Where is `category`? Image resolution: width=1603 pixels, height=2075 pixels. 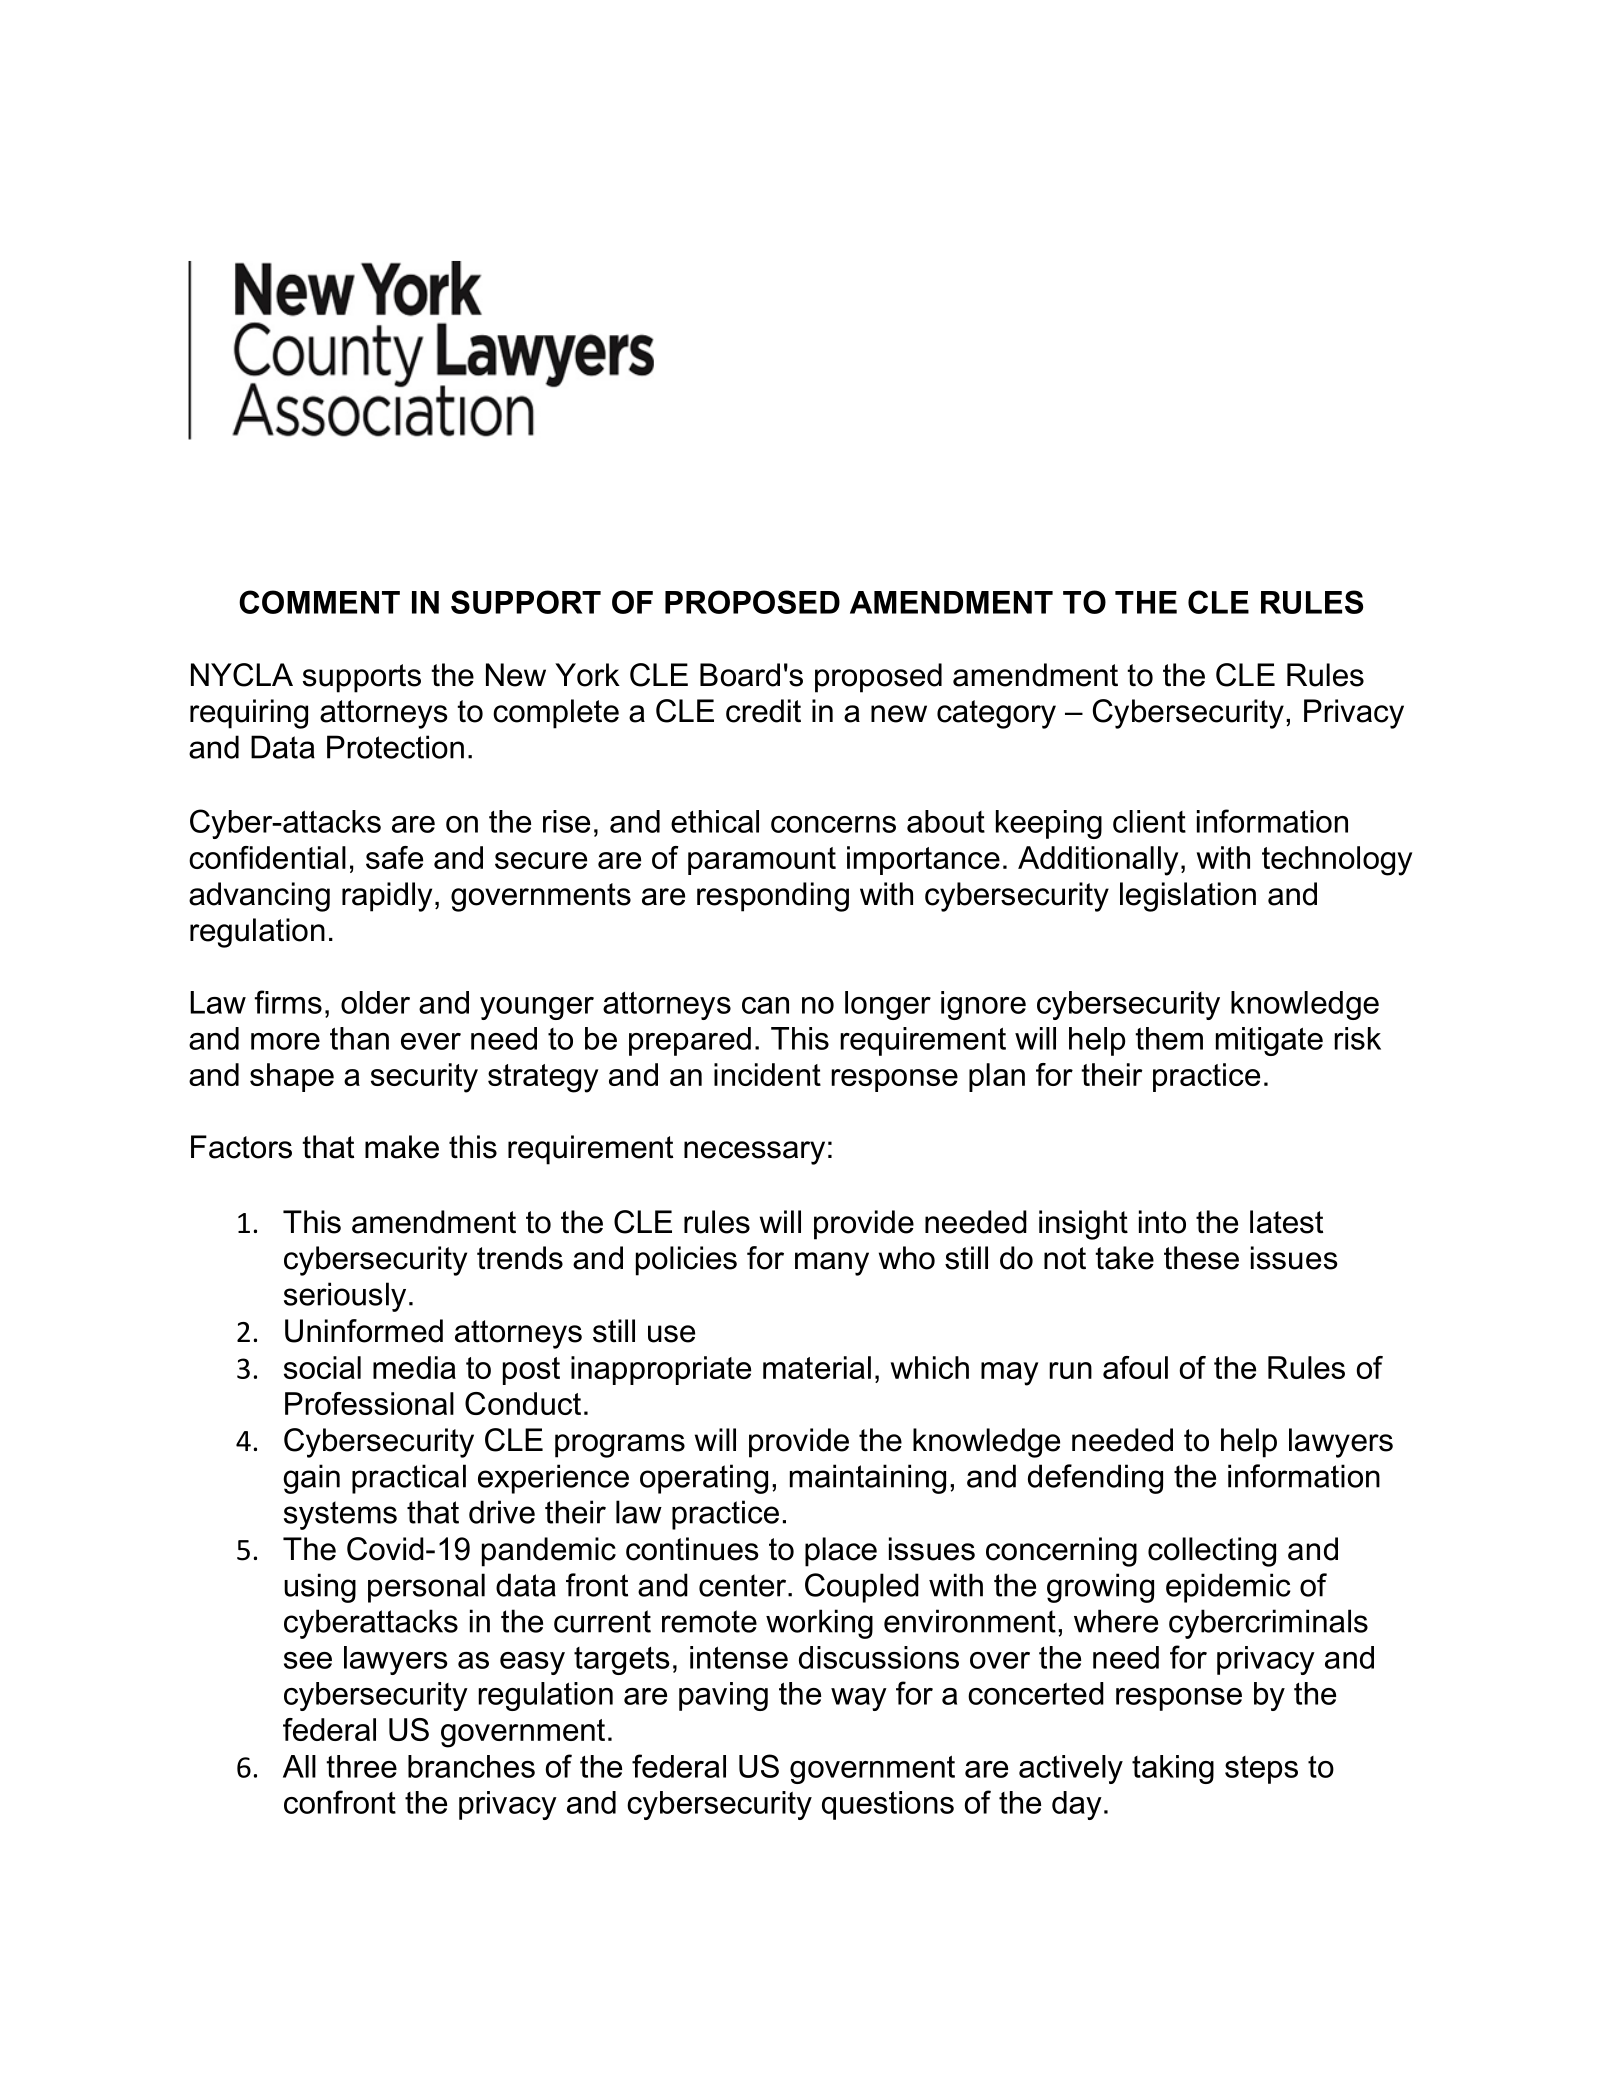
category is located at coordinates (996, 714).
